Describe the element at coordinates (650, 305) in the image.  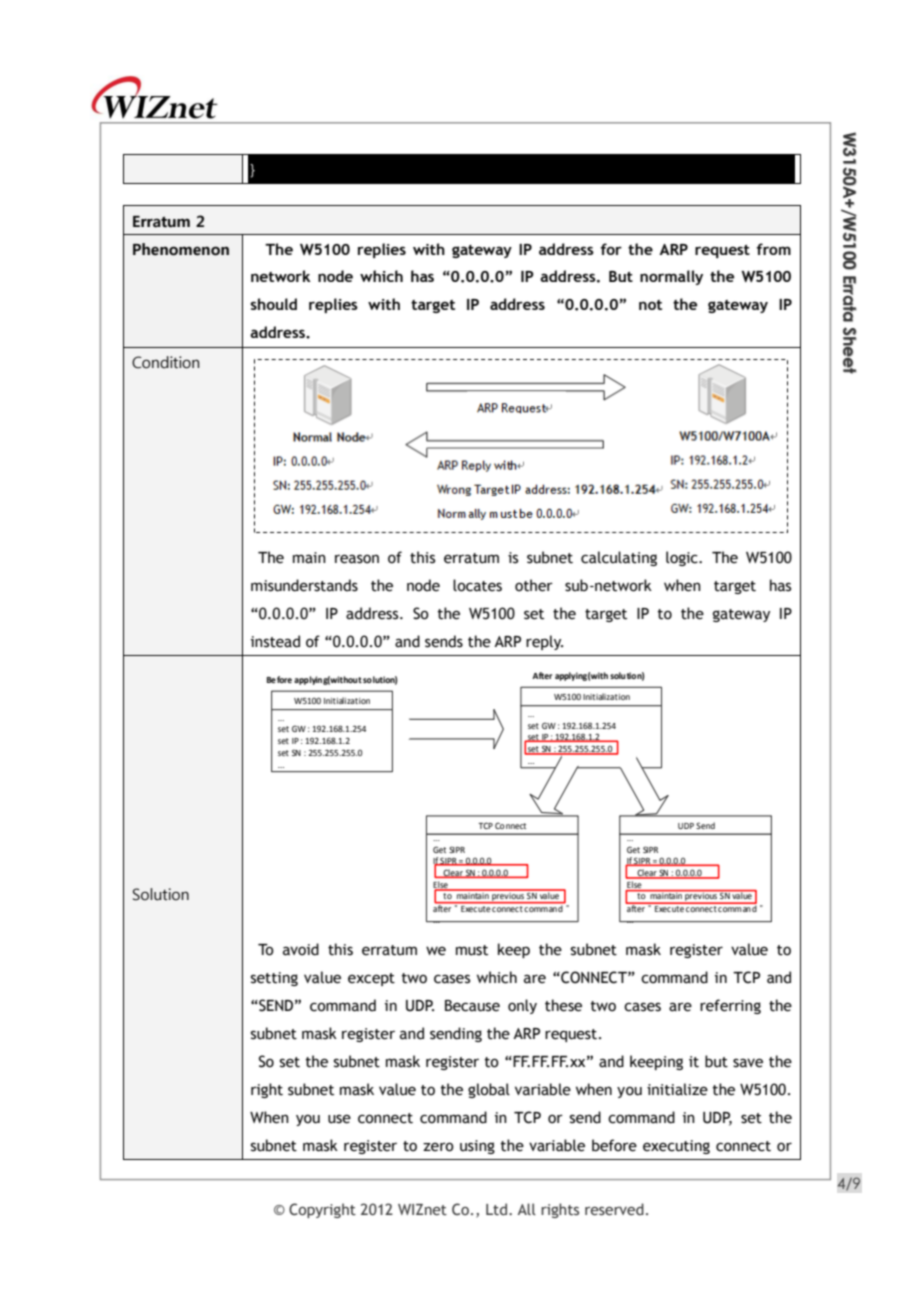
I see `not` at that location.
